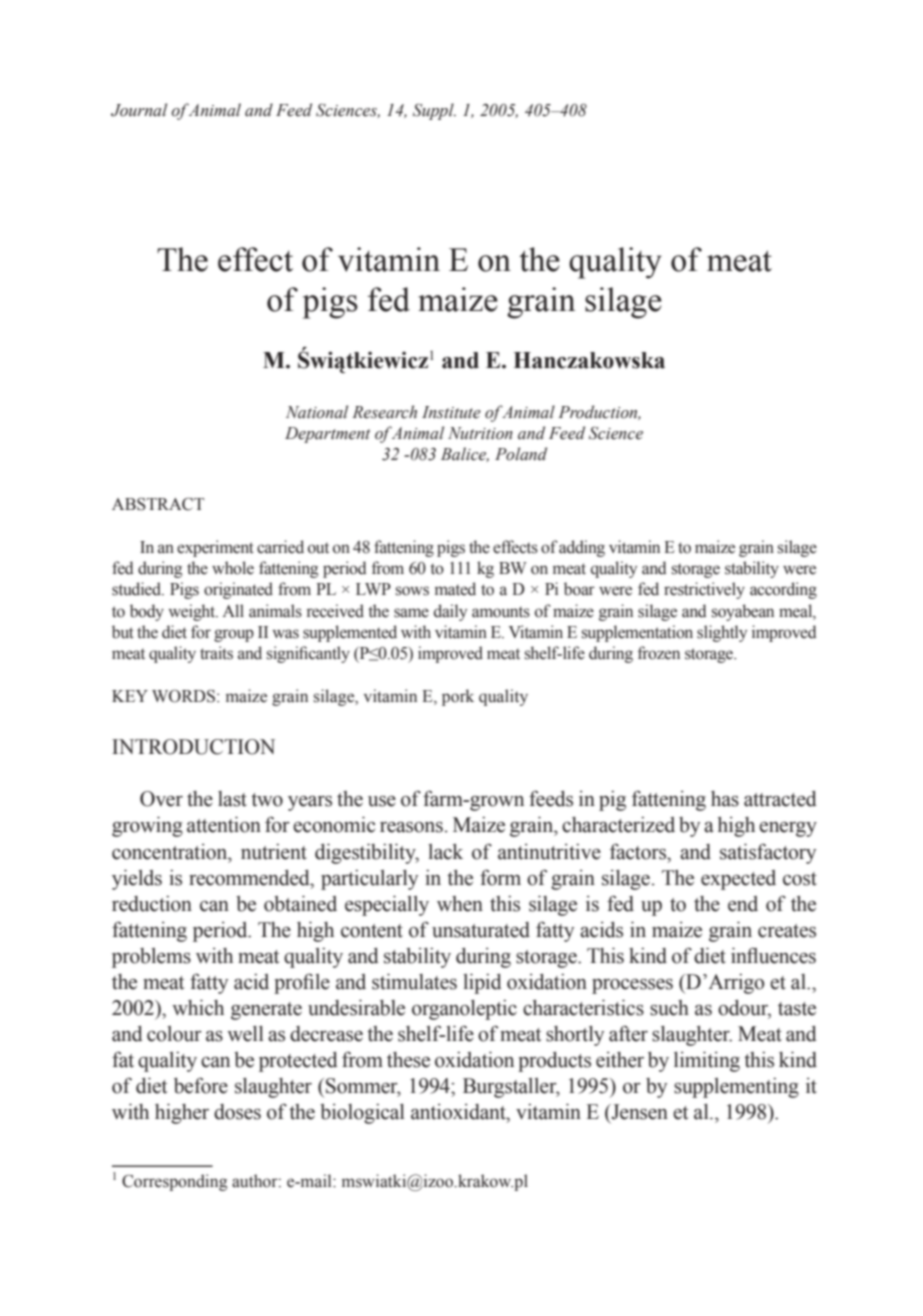  Describe the element at coordinates (451, 412) in the document. I see `Institute` at that location.
